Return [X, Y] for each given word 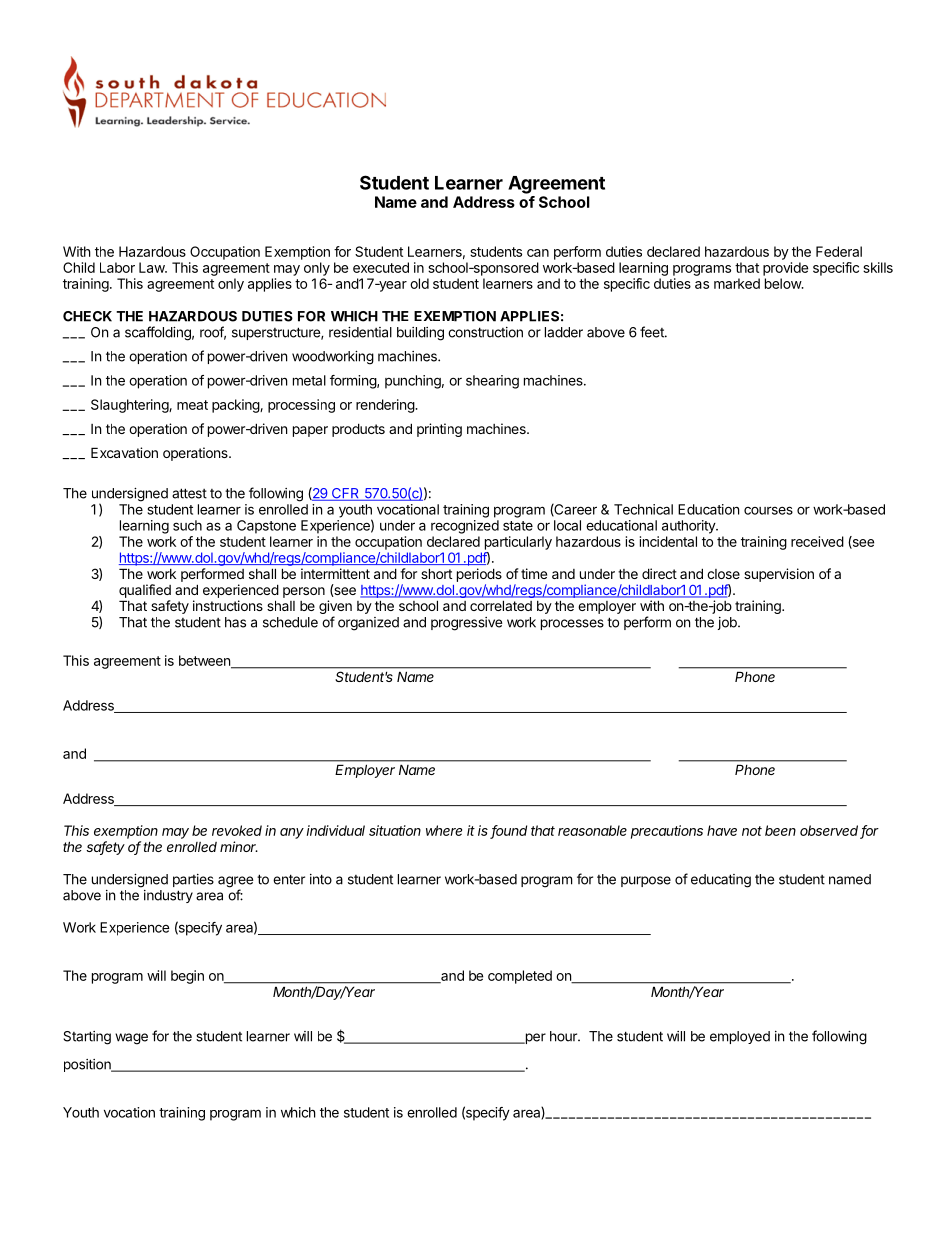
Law [152, 267]
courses [768, 510]
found [509, 831]
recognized [465, 527]
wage [131, 1039]
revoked [237, 830]
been [780, 830]
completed [520, 977]
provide [785, 269]
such [187, 525]
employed [740, 1037]
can [538, 253]
